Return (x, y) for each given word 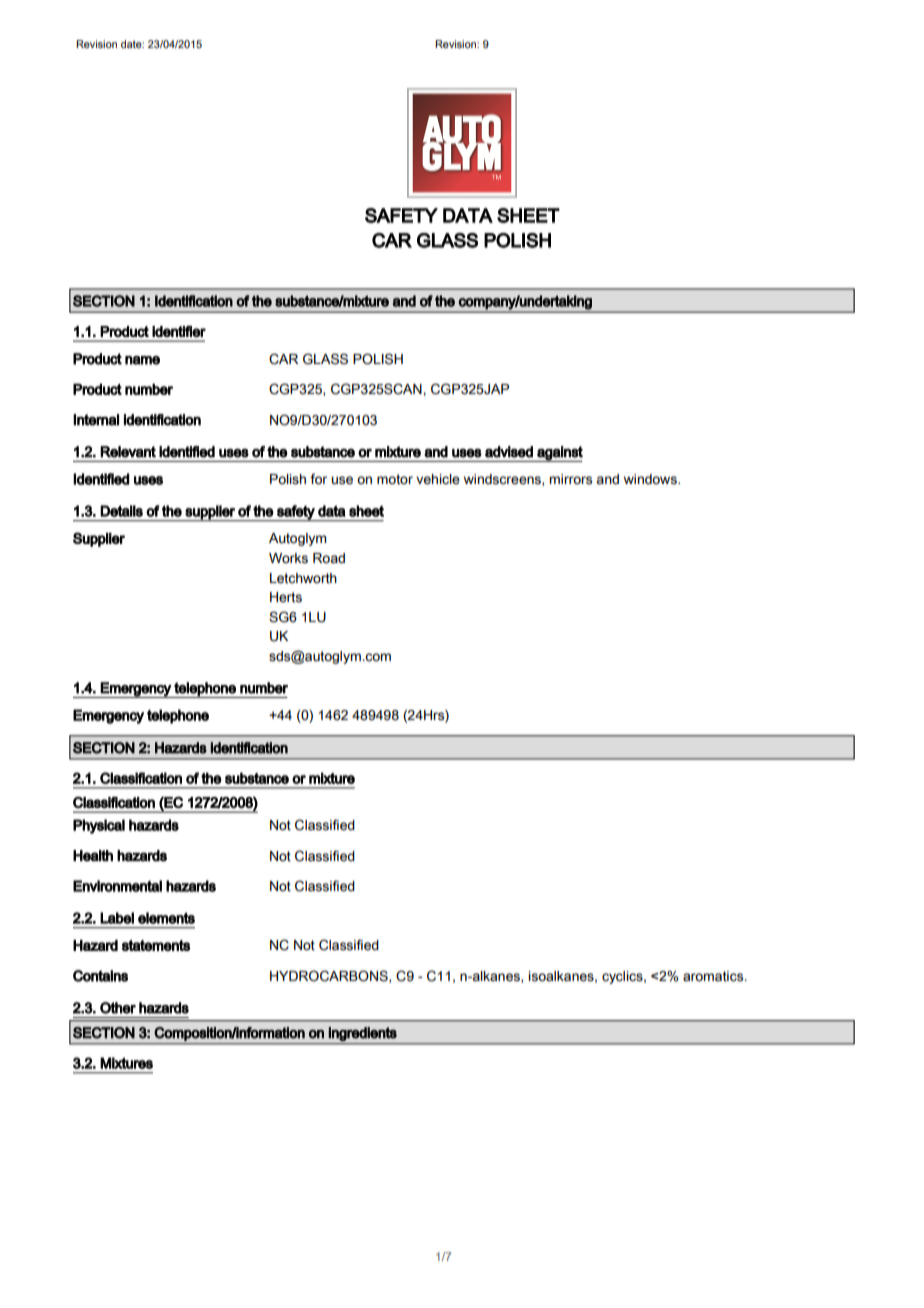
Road (329, 558)
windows (651, 479)
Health (93, 856)
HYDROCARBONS (330, 976)
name (142, 360)
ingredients (363, 1034)
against (559, 454)
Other (118, 1008)
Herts (286, 597)
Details (121, 511)
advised (509, 452)
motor (395, 479)
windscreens (503, 480)
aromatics (714, 976)
